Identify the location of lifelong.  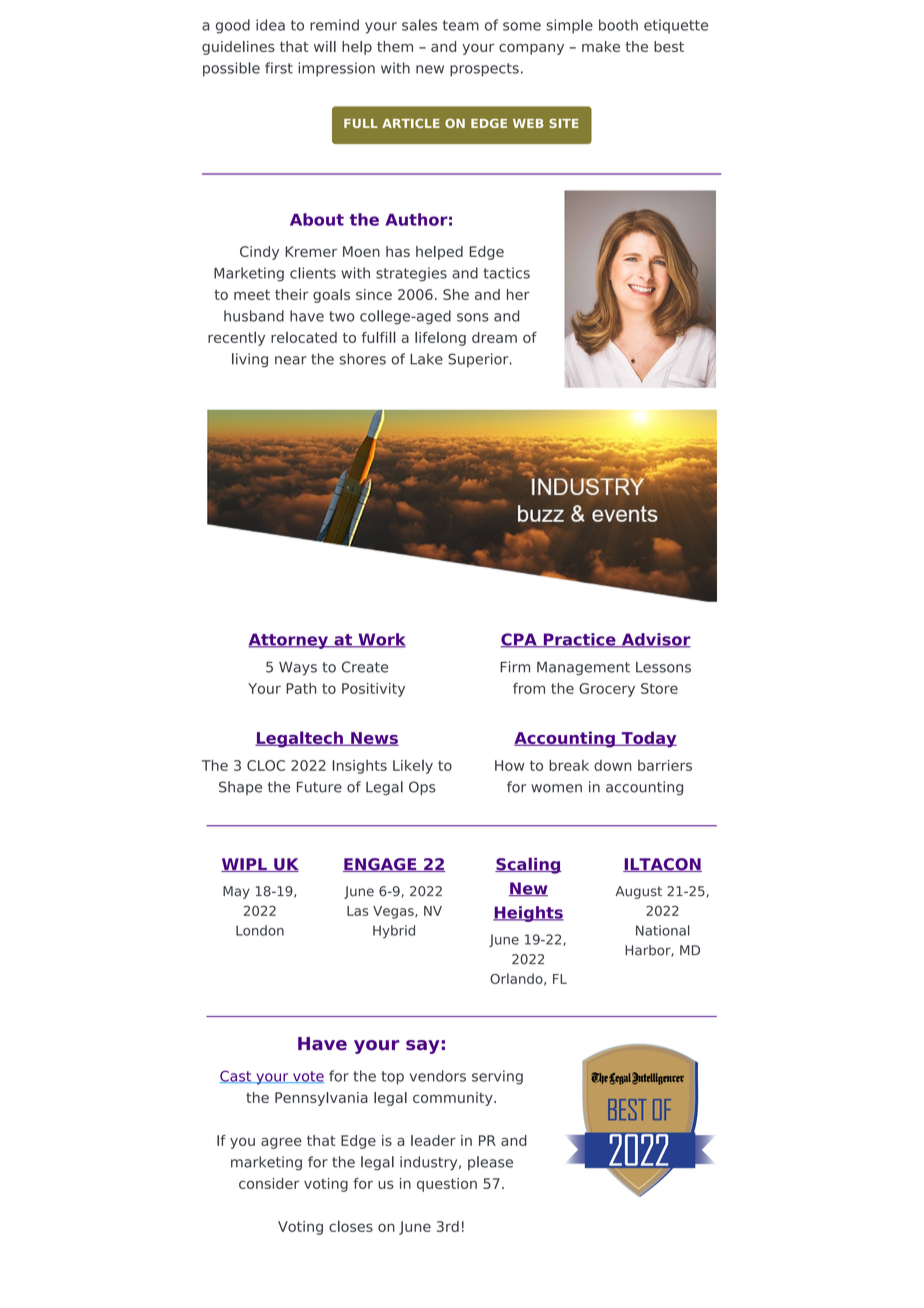
(440, 338).
